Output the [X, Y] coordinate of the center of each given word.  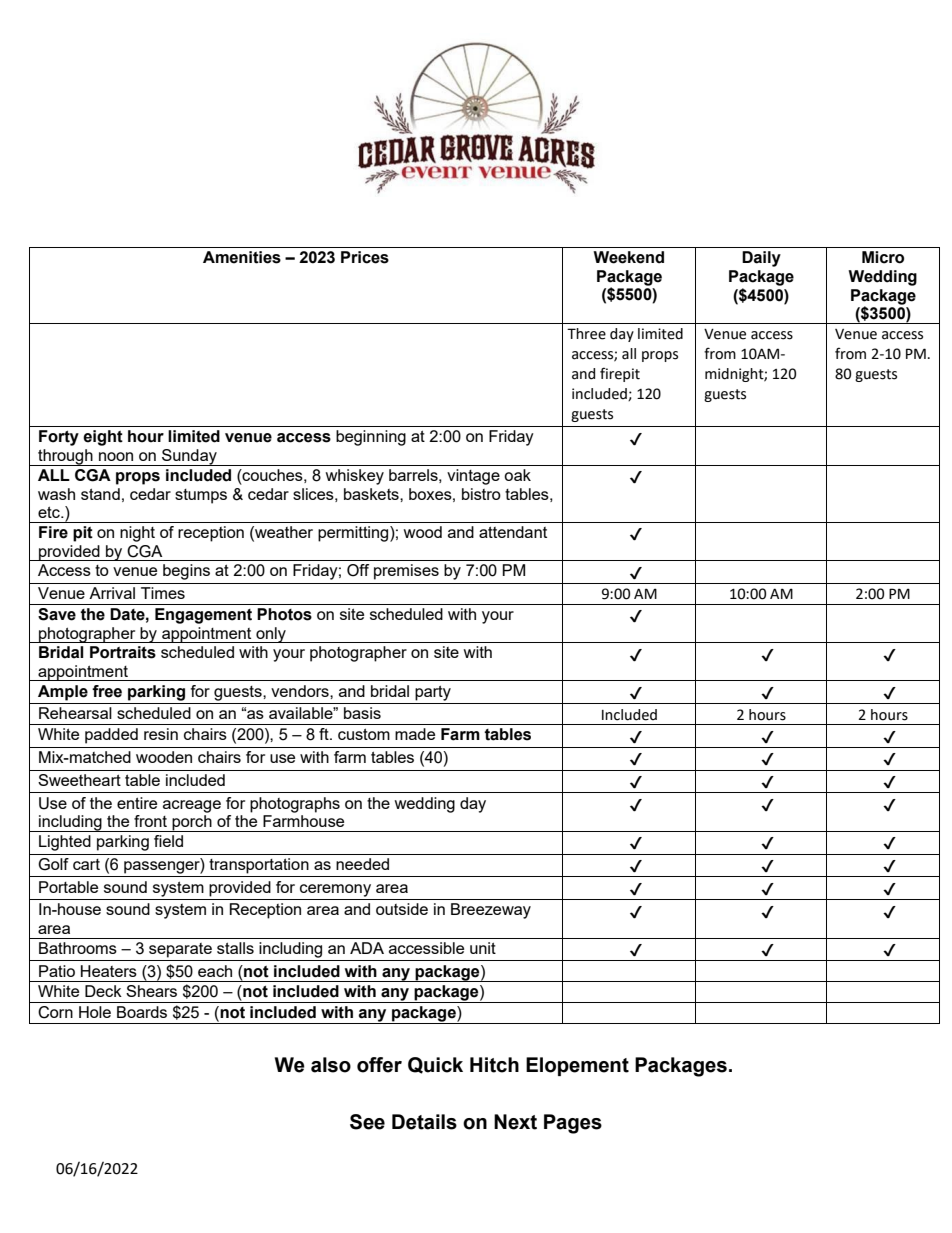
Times [163, 593]
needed [362, 864]
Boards [142, 1012]
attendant [513, 532]
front [150, 821]
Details [424, 1122]
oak [517, 475]
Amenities [242, 257]
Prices [365, 257]
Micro [883, 257]
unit [483, 948]
